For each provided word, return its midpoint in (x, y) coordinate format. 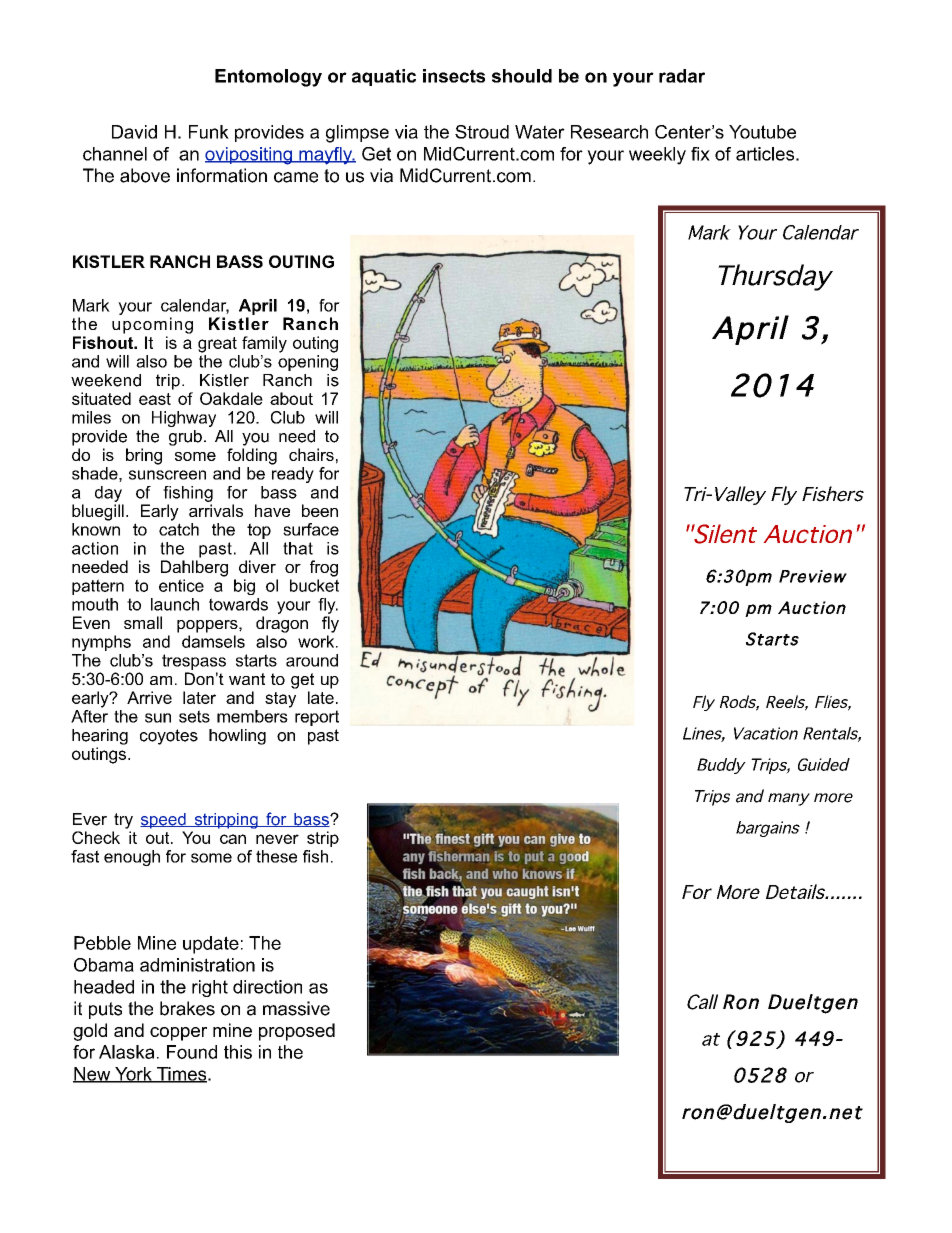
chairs (311, 454)
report (317, 718)
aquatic (384, 77)
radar (682, 76)
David (134, 132)
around (312, 660)
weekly (657, 156)
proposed (297, 1032)
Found (192, 1052)
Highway (184, 419)
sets (194, 716)
